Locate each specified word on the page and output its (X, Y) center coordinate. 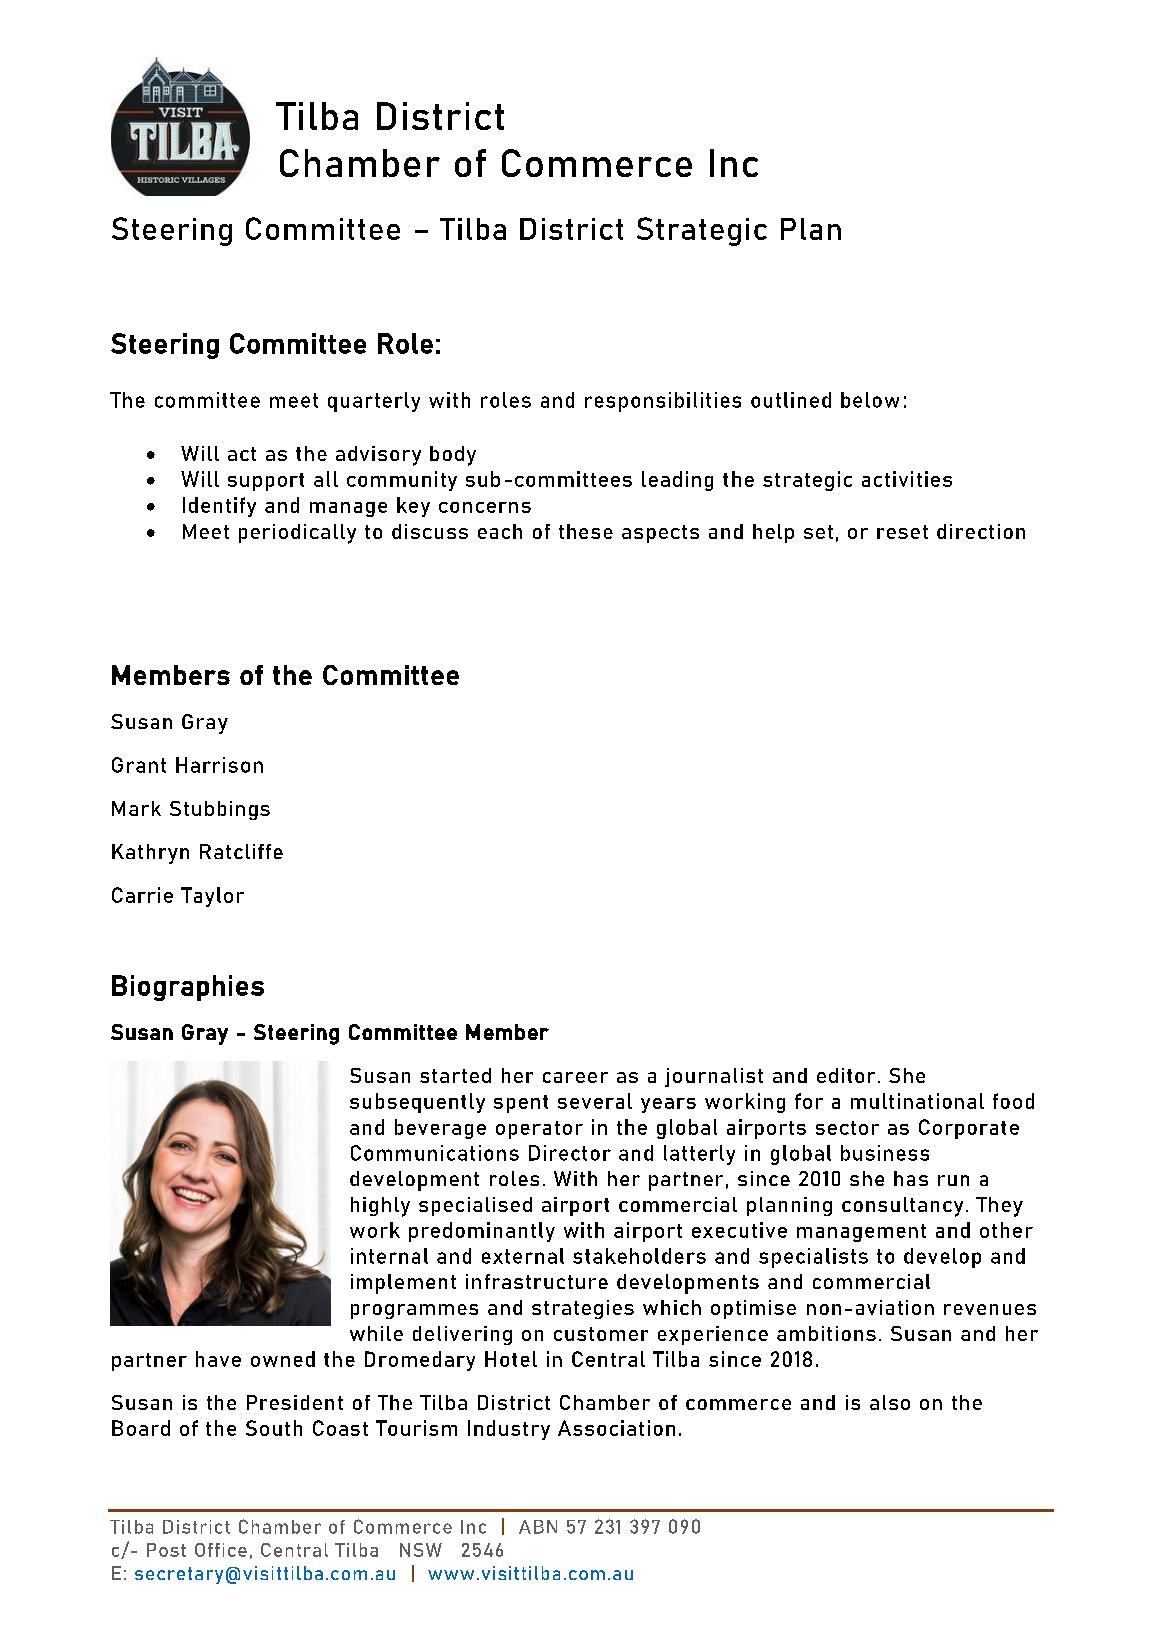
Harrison (219, 765)
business (885, 1153)
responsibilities (663, 402)
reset (902, 532)
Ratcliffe (241, 851)
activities (907, 479)
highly (380, 1207)
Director (570, 1153)
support (266, 482)
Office (221, 1550)
